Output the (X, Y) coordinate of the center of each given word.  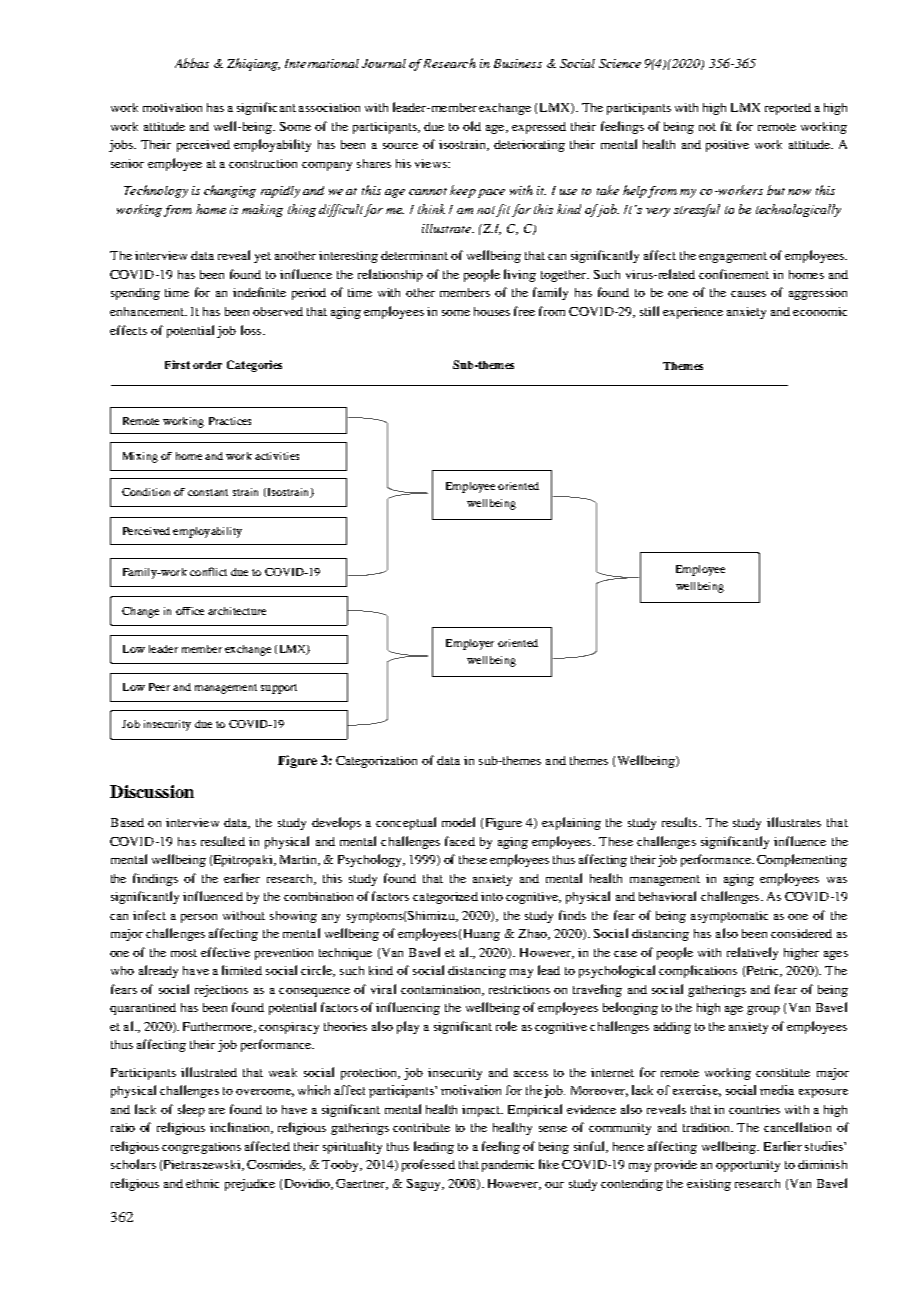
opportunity (748, 1166)
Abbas (192, 63)
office (190, 611)
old (472, 126)
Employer (470, 644)
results (681, 822)
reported (788, 109)
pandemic (508, 1166)
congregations (201, 1148)
